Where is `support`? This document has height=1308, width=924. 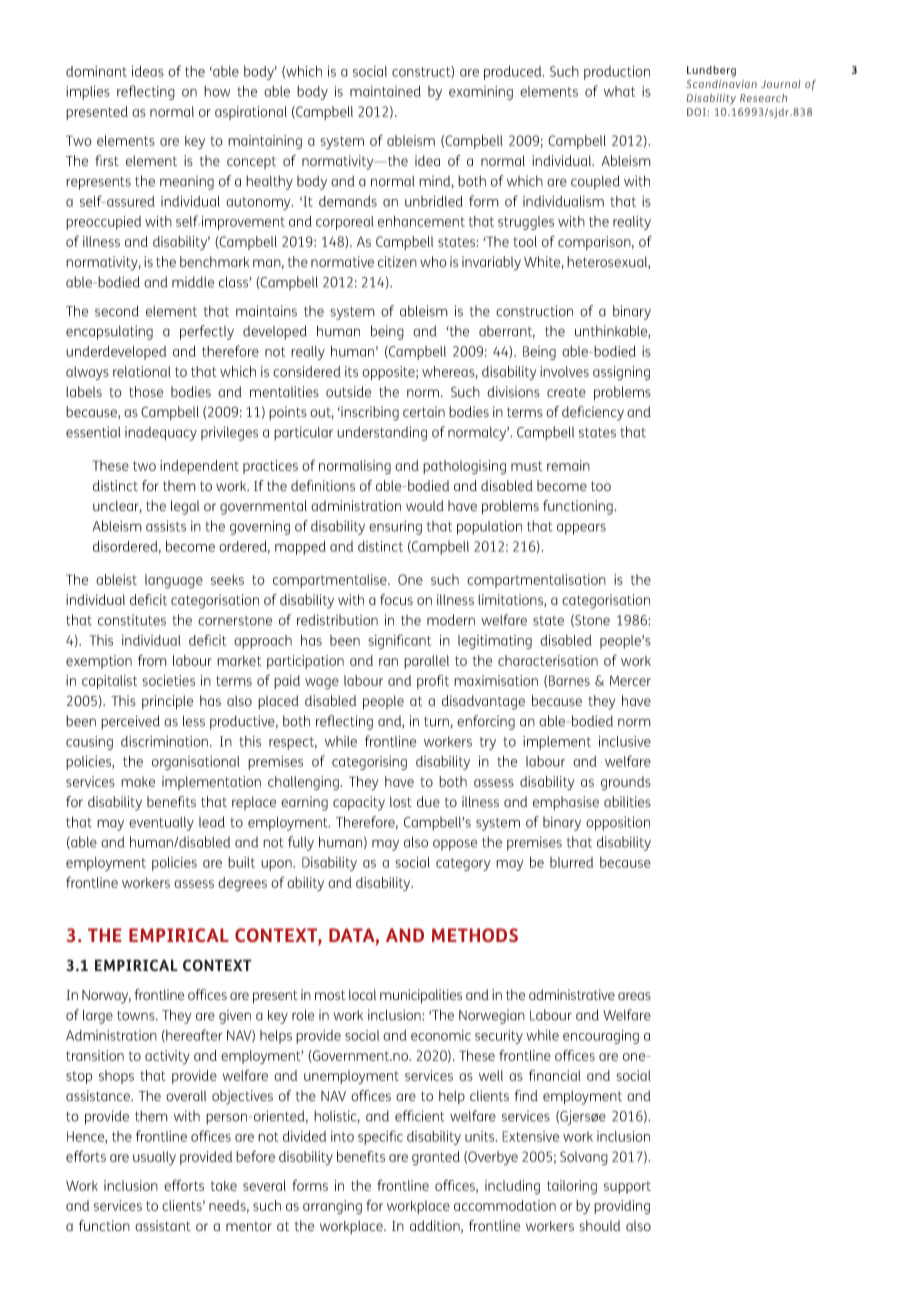
support is located at coordinates (627, 1187).
